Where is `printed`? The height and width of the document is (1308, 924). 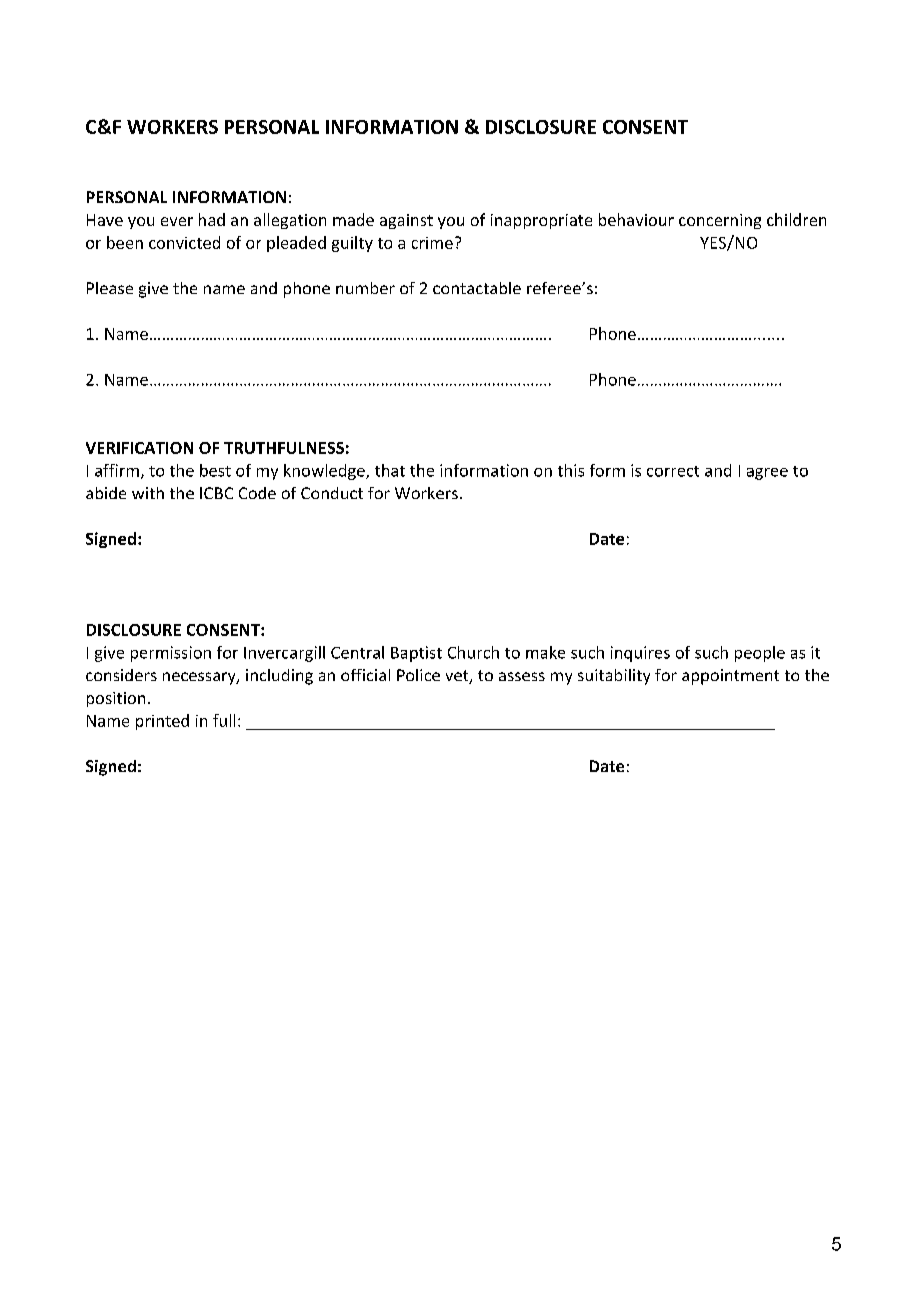 printed is located at coordinates (162, 722).
